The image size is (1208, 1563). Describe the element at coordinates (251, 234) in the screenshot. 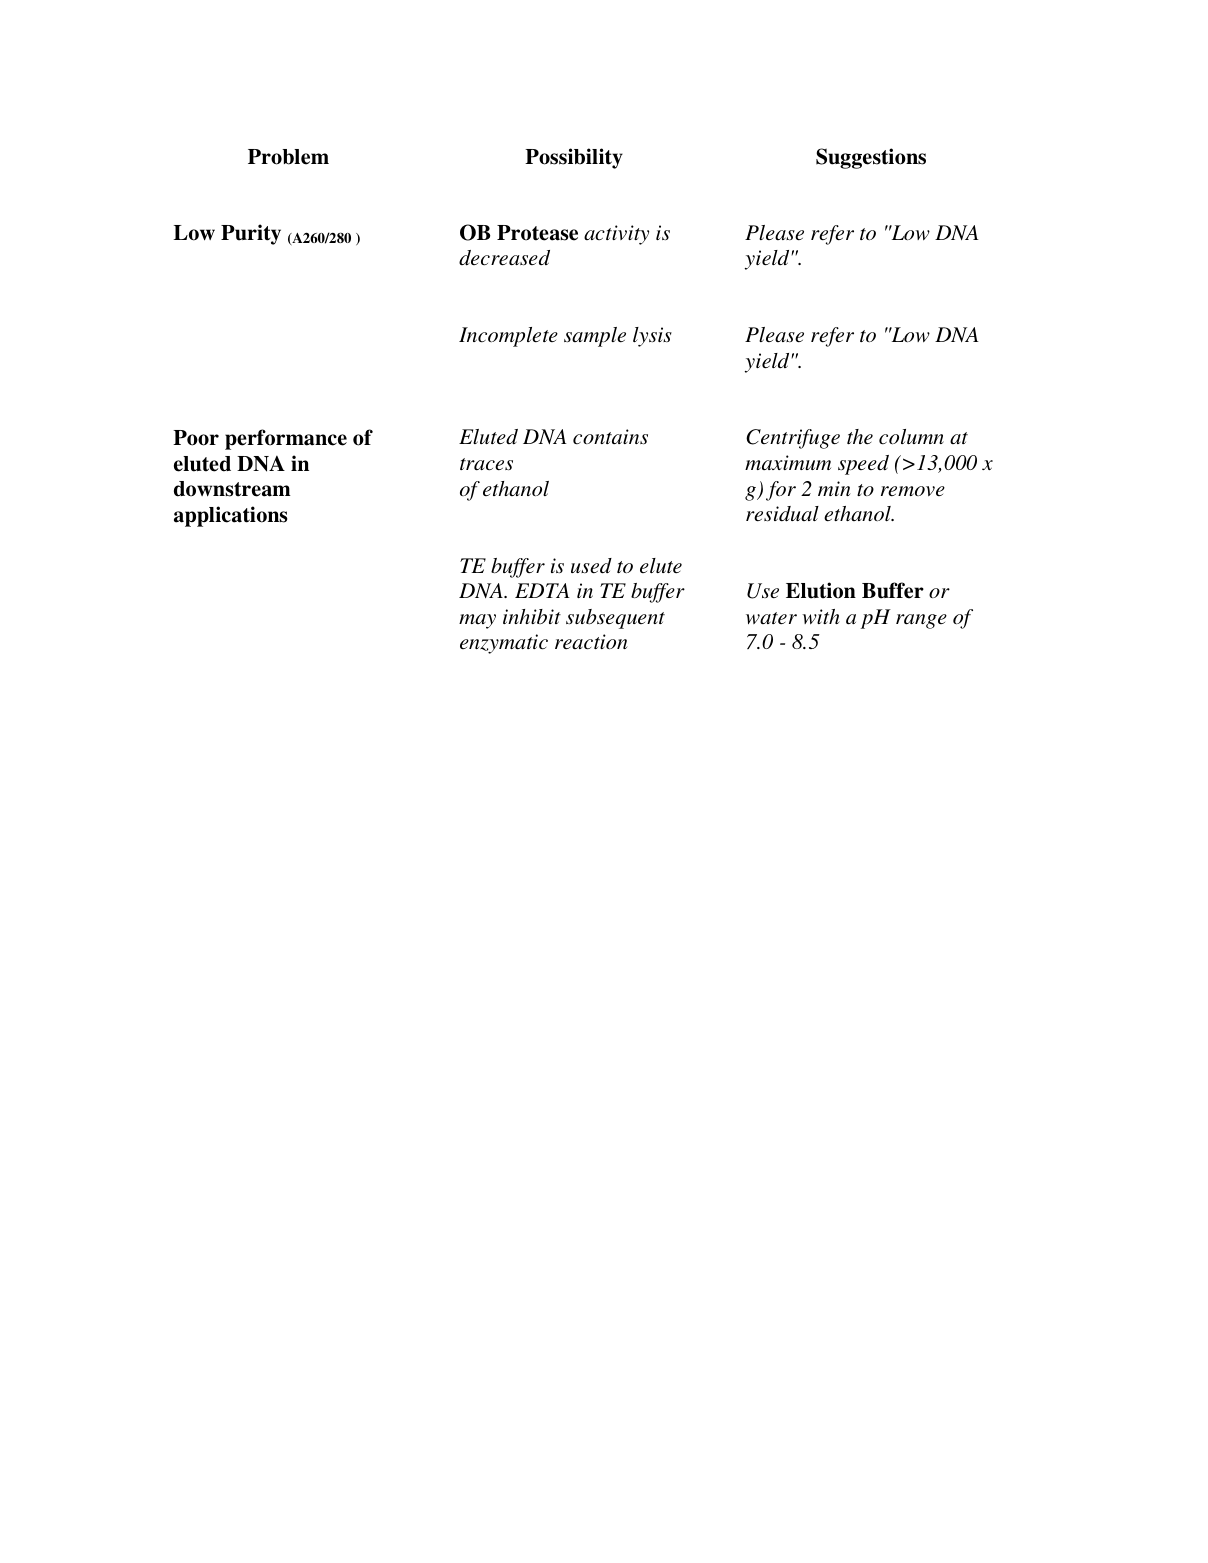

I see `Purity` at that location.
